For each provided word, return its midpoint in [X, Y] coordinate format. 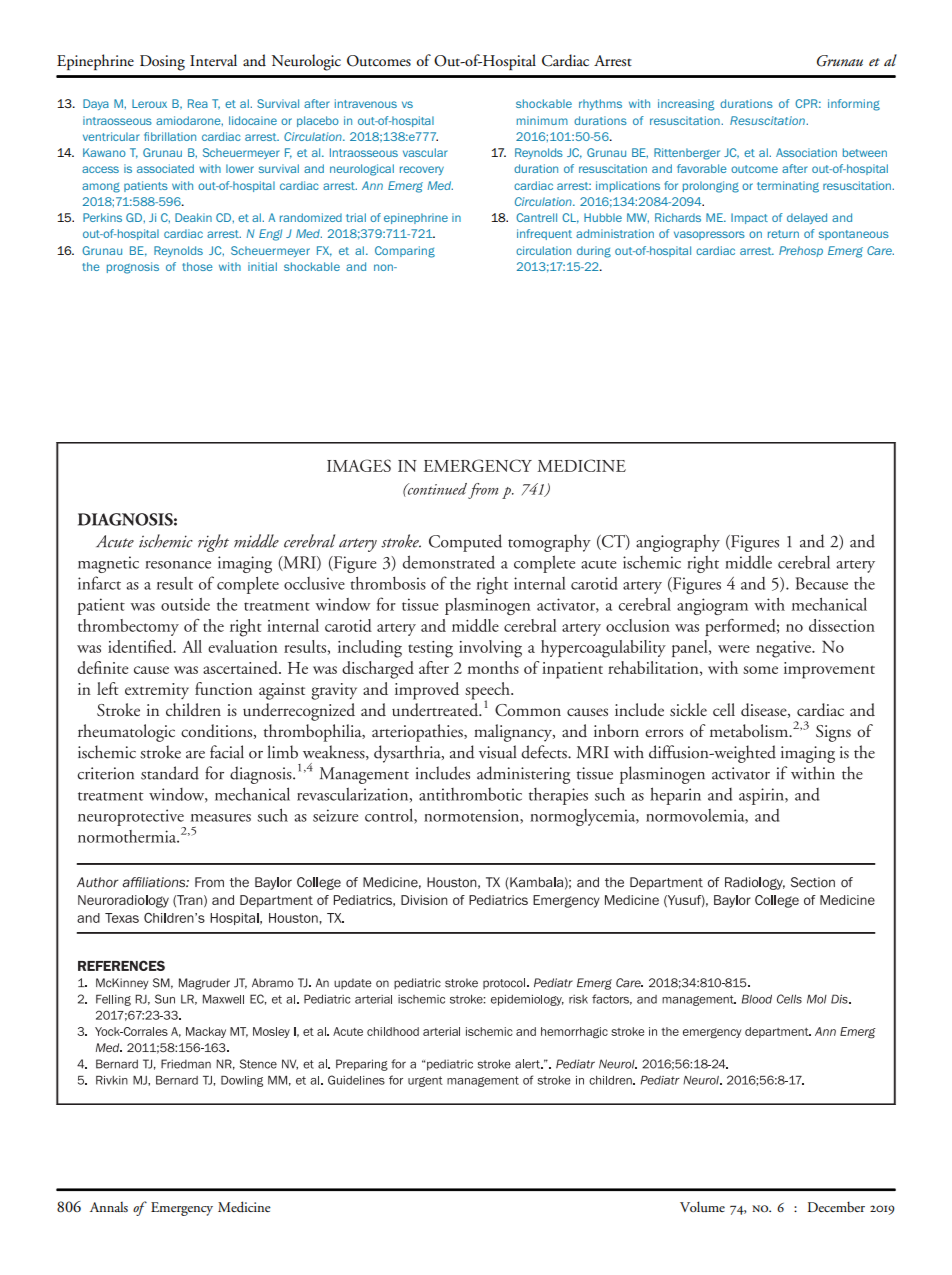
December [836, 1206]
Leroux [149, 103]
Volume [702, 1206]
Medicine [244, 1206]
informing [854, 105]
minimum [542, 120]
